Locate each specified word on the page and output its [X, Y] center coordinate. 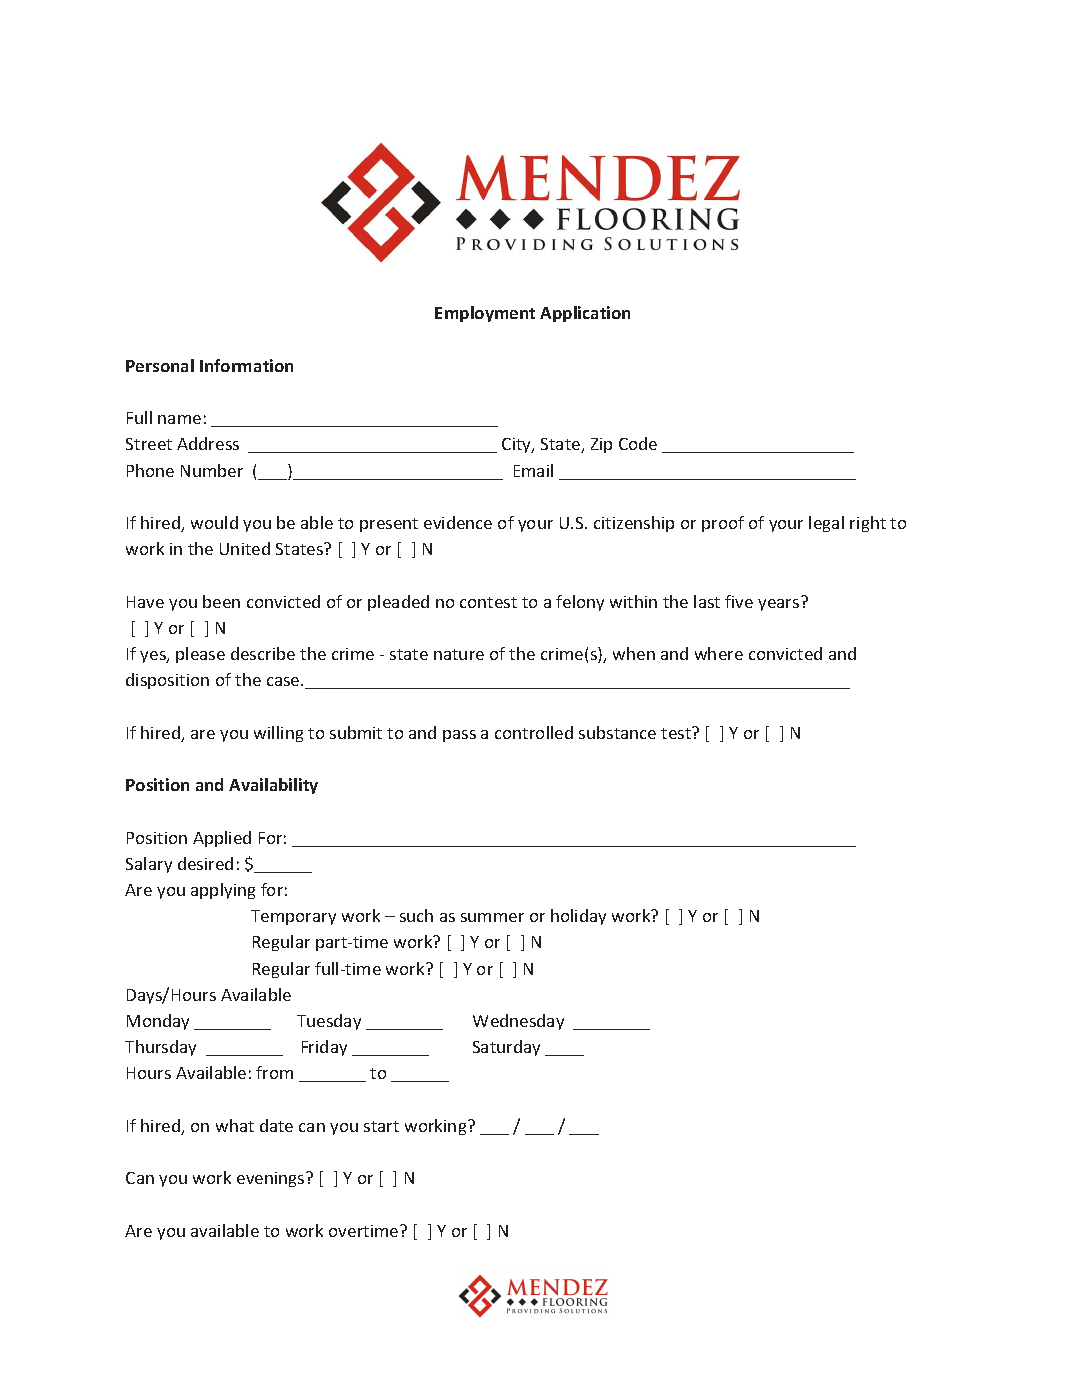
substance [617, 732]
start [381, 1126]
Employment [485, 314]
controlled [534, 732]
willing [278, 734]
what [235, 1125]
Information [246, 365]
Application [585, 314]
